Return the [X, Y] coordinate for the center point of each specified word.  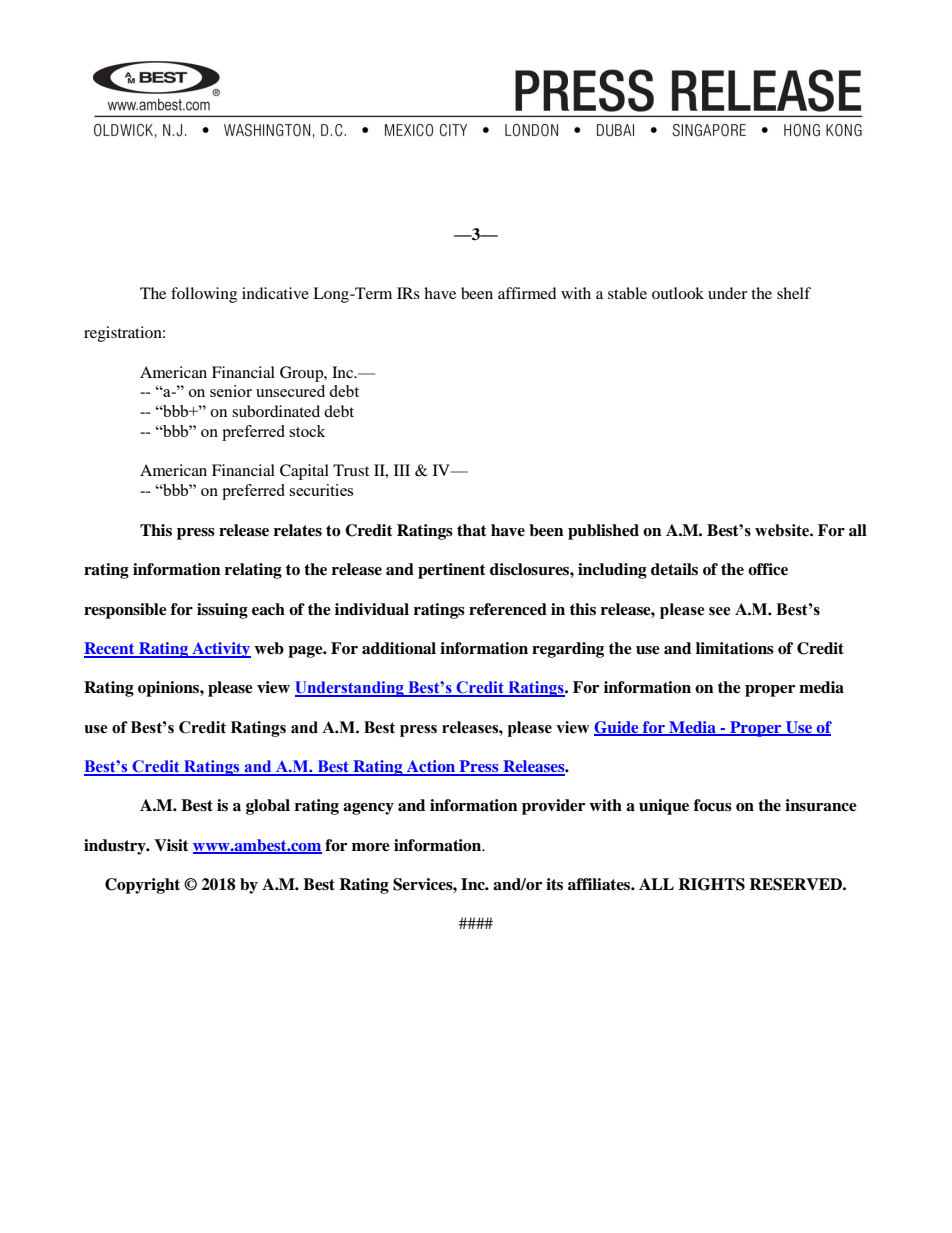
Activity [220, 650]
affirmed [527, 293]
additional [399, 648]
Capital [304, 472]
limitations [735, 648]
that [472, 530]
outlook [678, 293]
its [554, 884]
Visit [171, 845]
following [204, 295]
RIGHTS [711, 884]
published [603, 532]
